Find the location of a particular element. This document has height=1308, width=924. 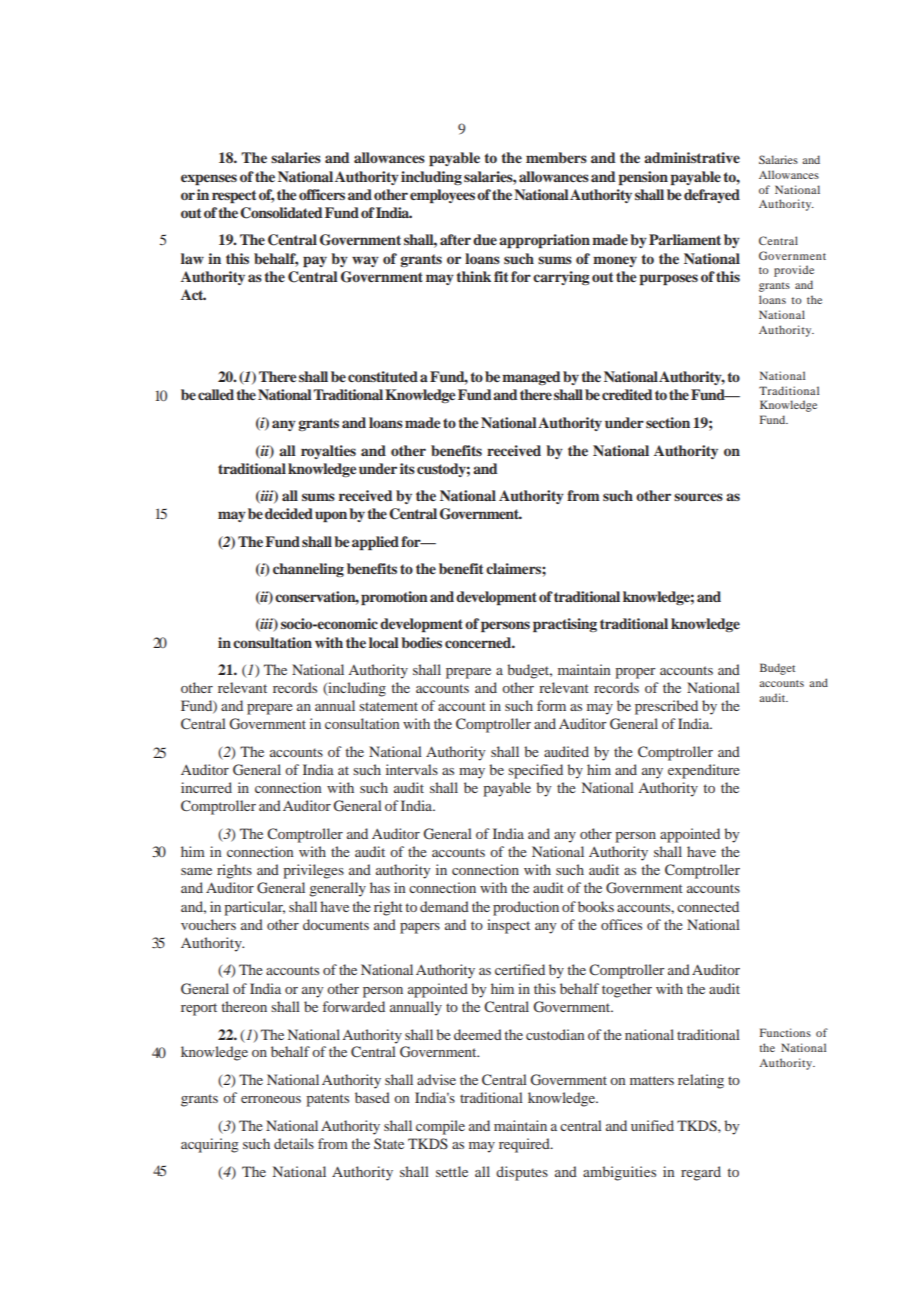

required is located at coordinates (525, 1145).
